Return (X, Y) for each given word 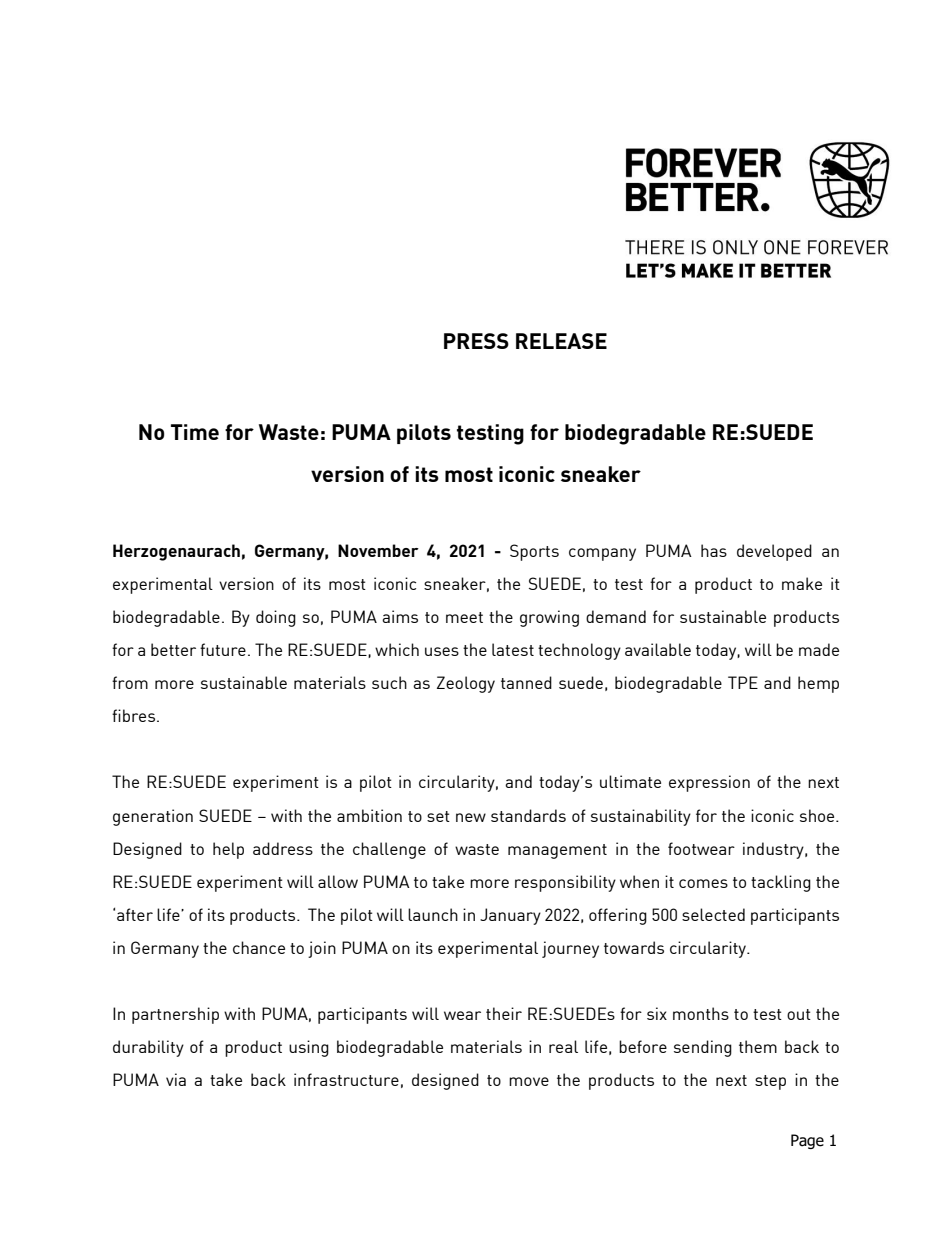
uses (442, 651)
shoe (818, 815)
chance (259, 947)
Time (195, 432)
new (471, 817)
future (223, 649)
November (378, 550)
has (714, 550)
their (504, 1013)
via (176, 1079)
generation (153, 817)
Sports (534, 552)
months (701, 1013)
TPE (743, 682)
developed (774, 552)
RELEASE (561, 341)
